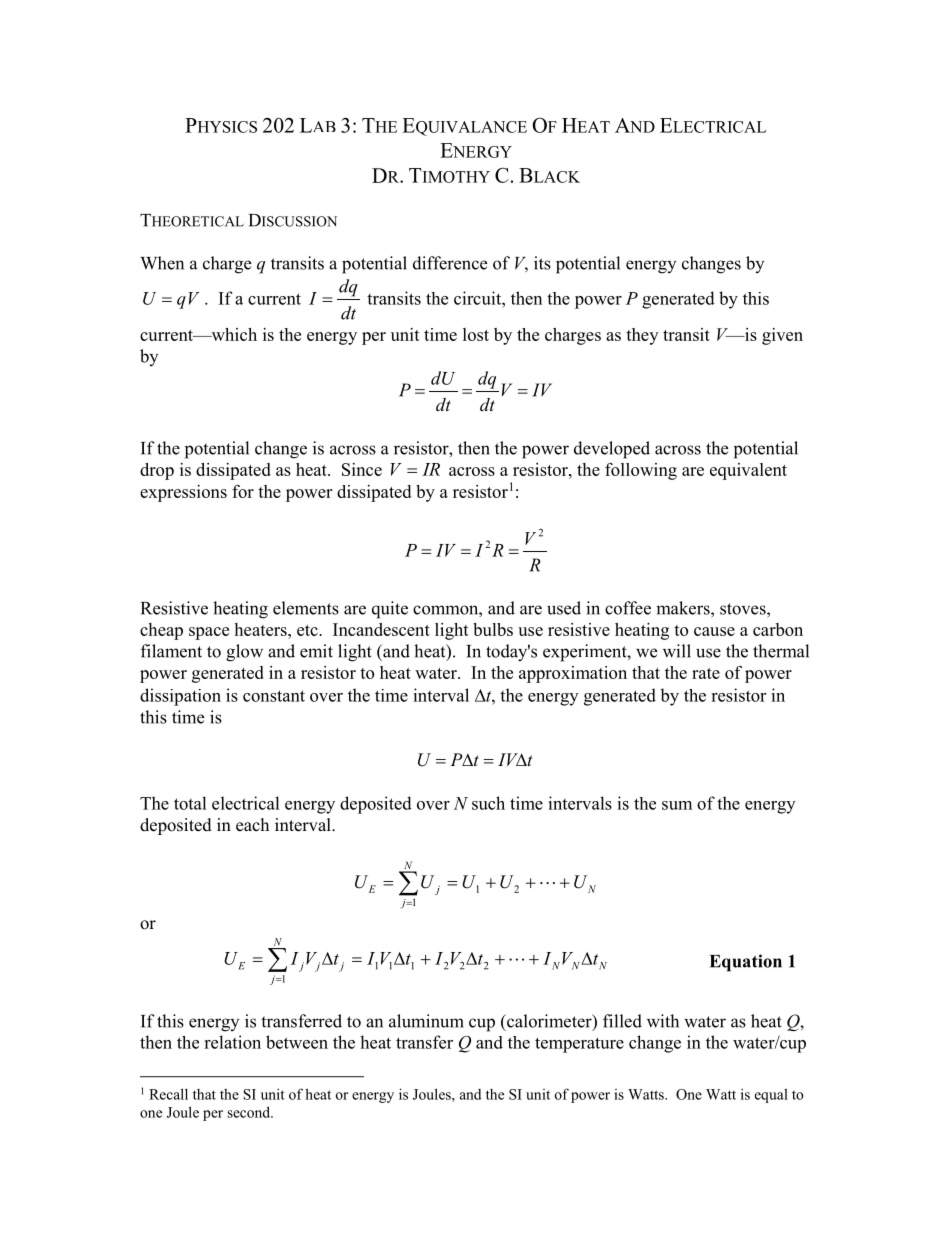 Image resolution: width=952 pixels, height=1233 pixels. Describe the element at coordinates (642, 336) in the image. I see `they` at that location.
